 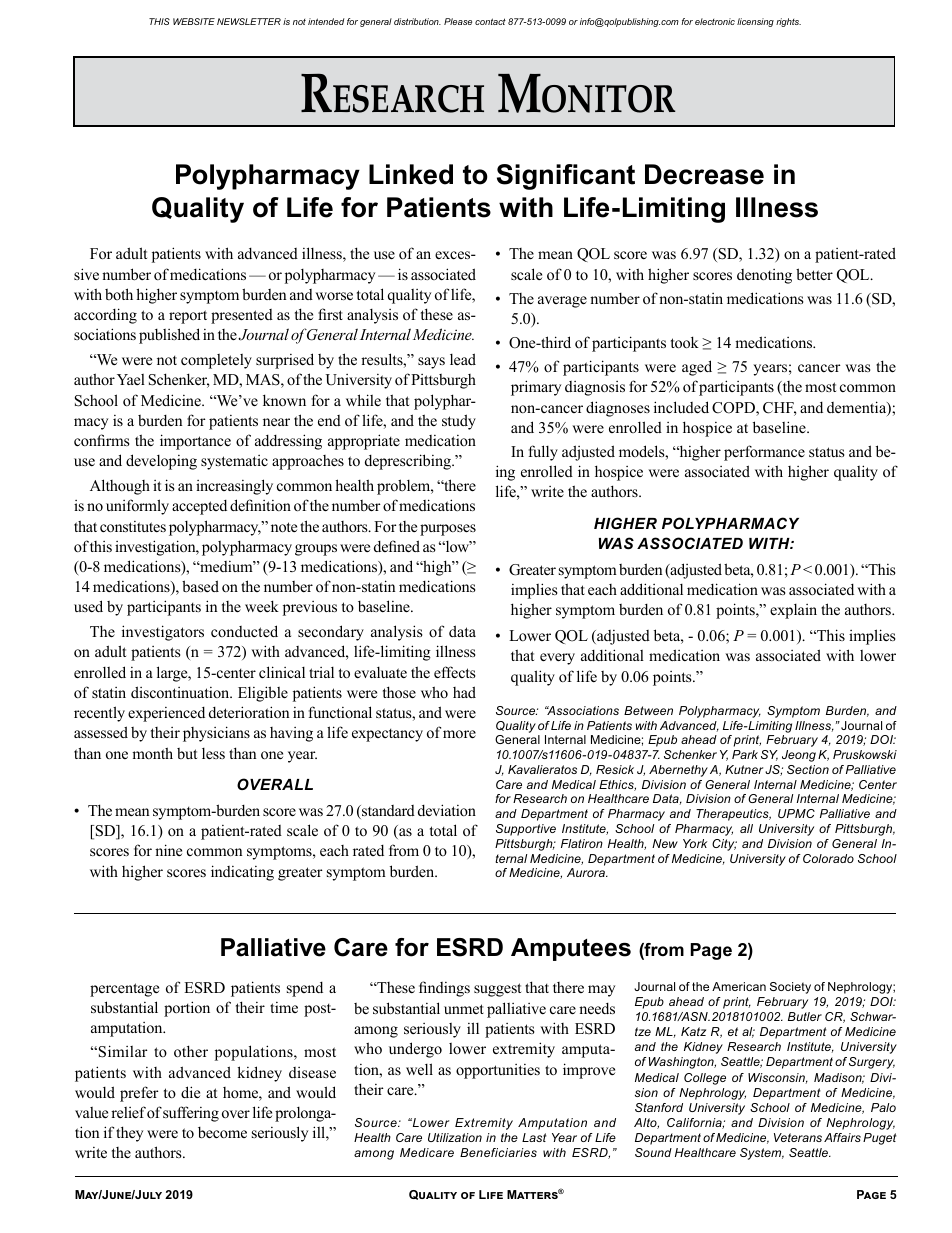 I want to click on suffering, so click(x=191, y=1114).
